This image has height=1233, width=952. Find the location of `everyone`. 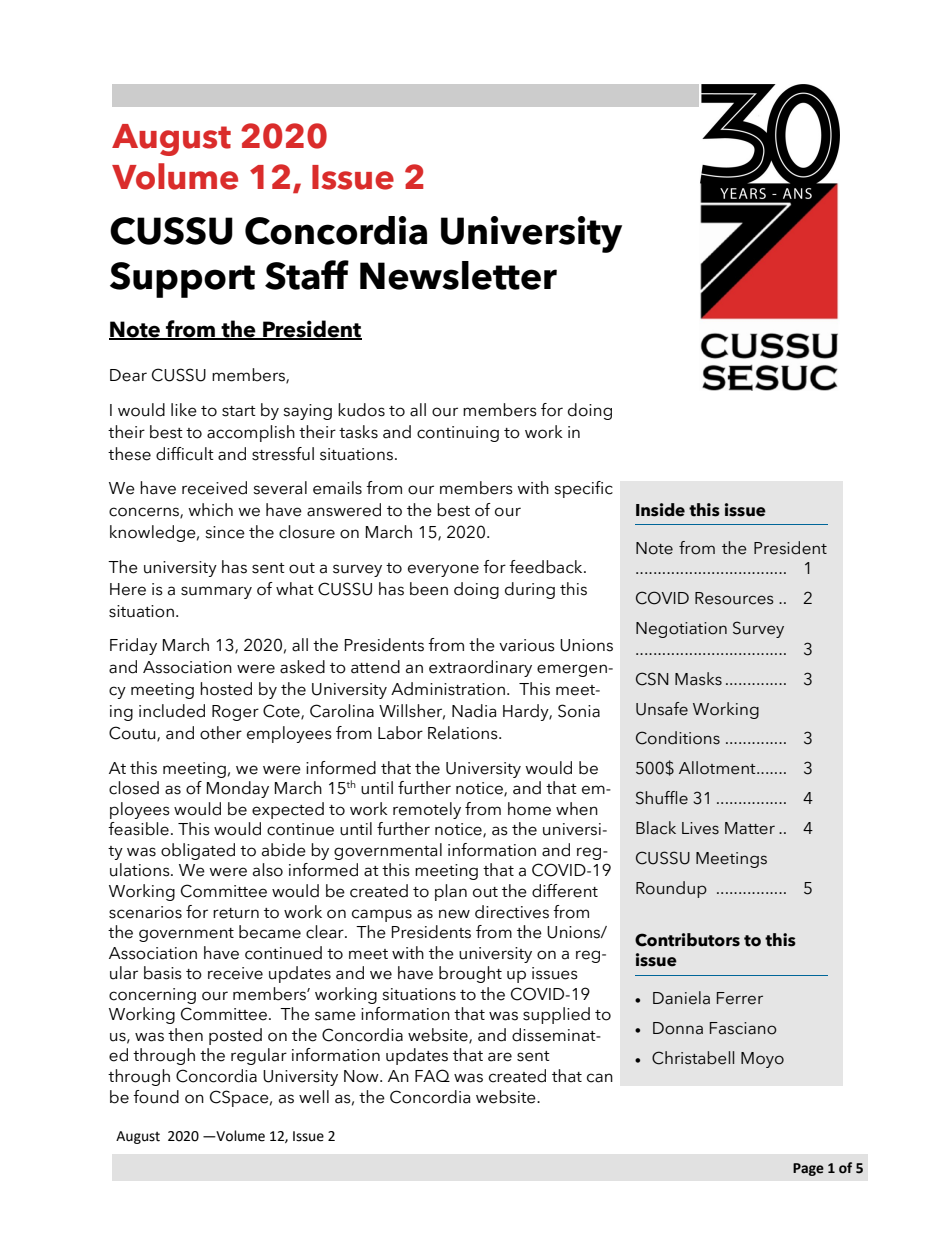

everyone is located at coordinates (443, 570).
